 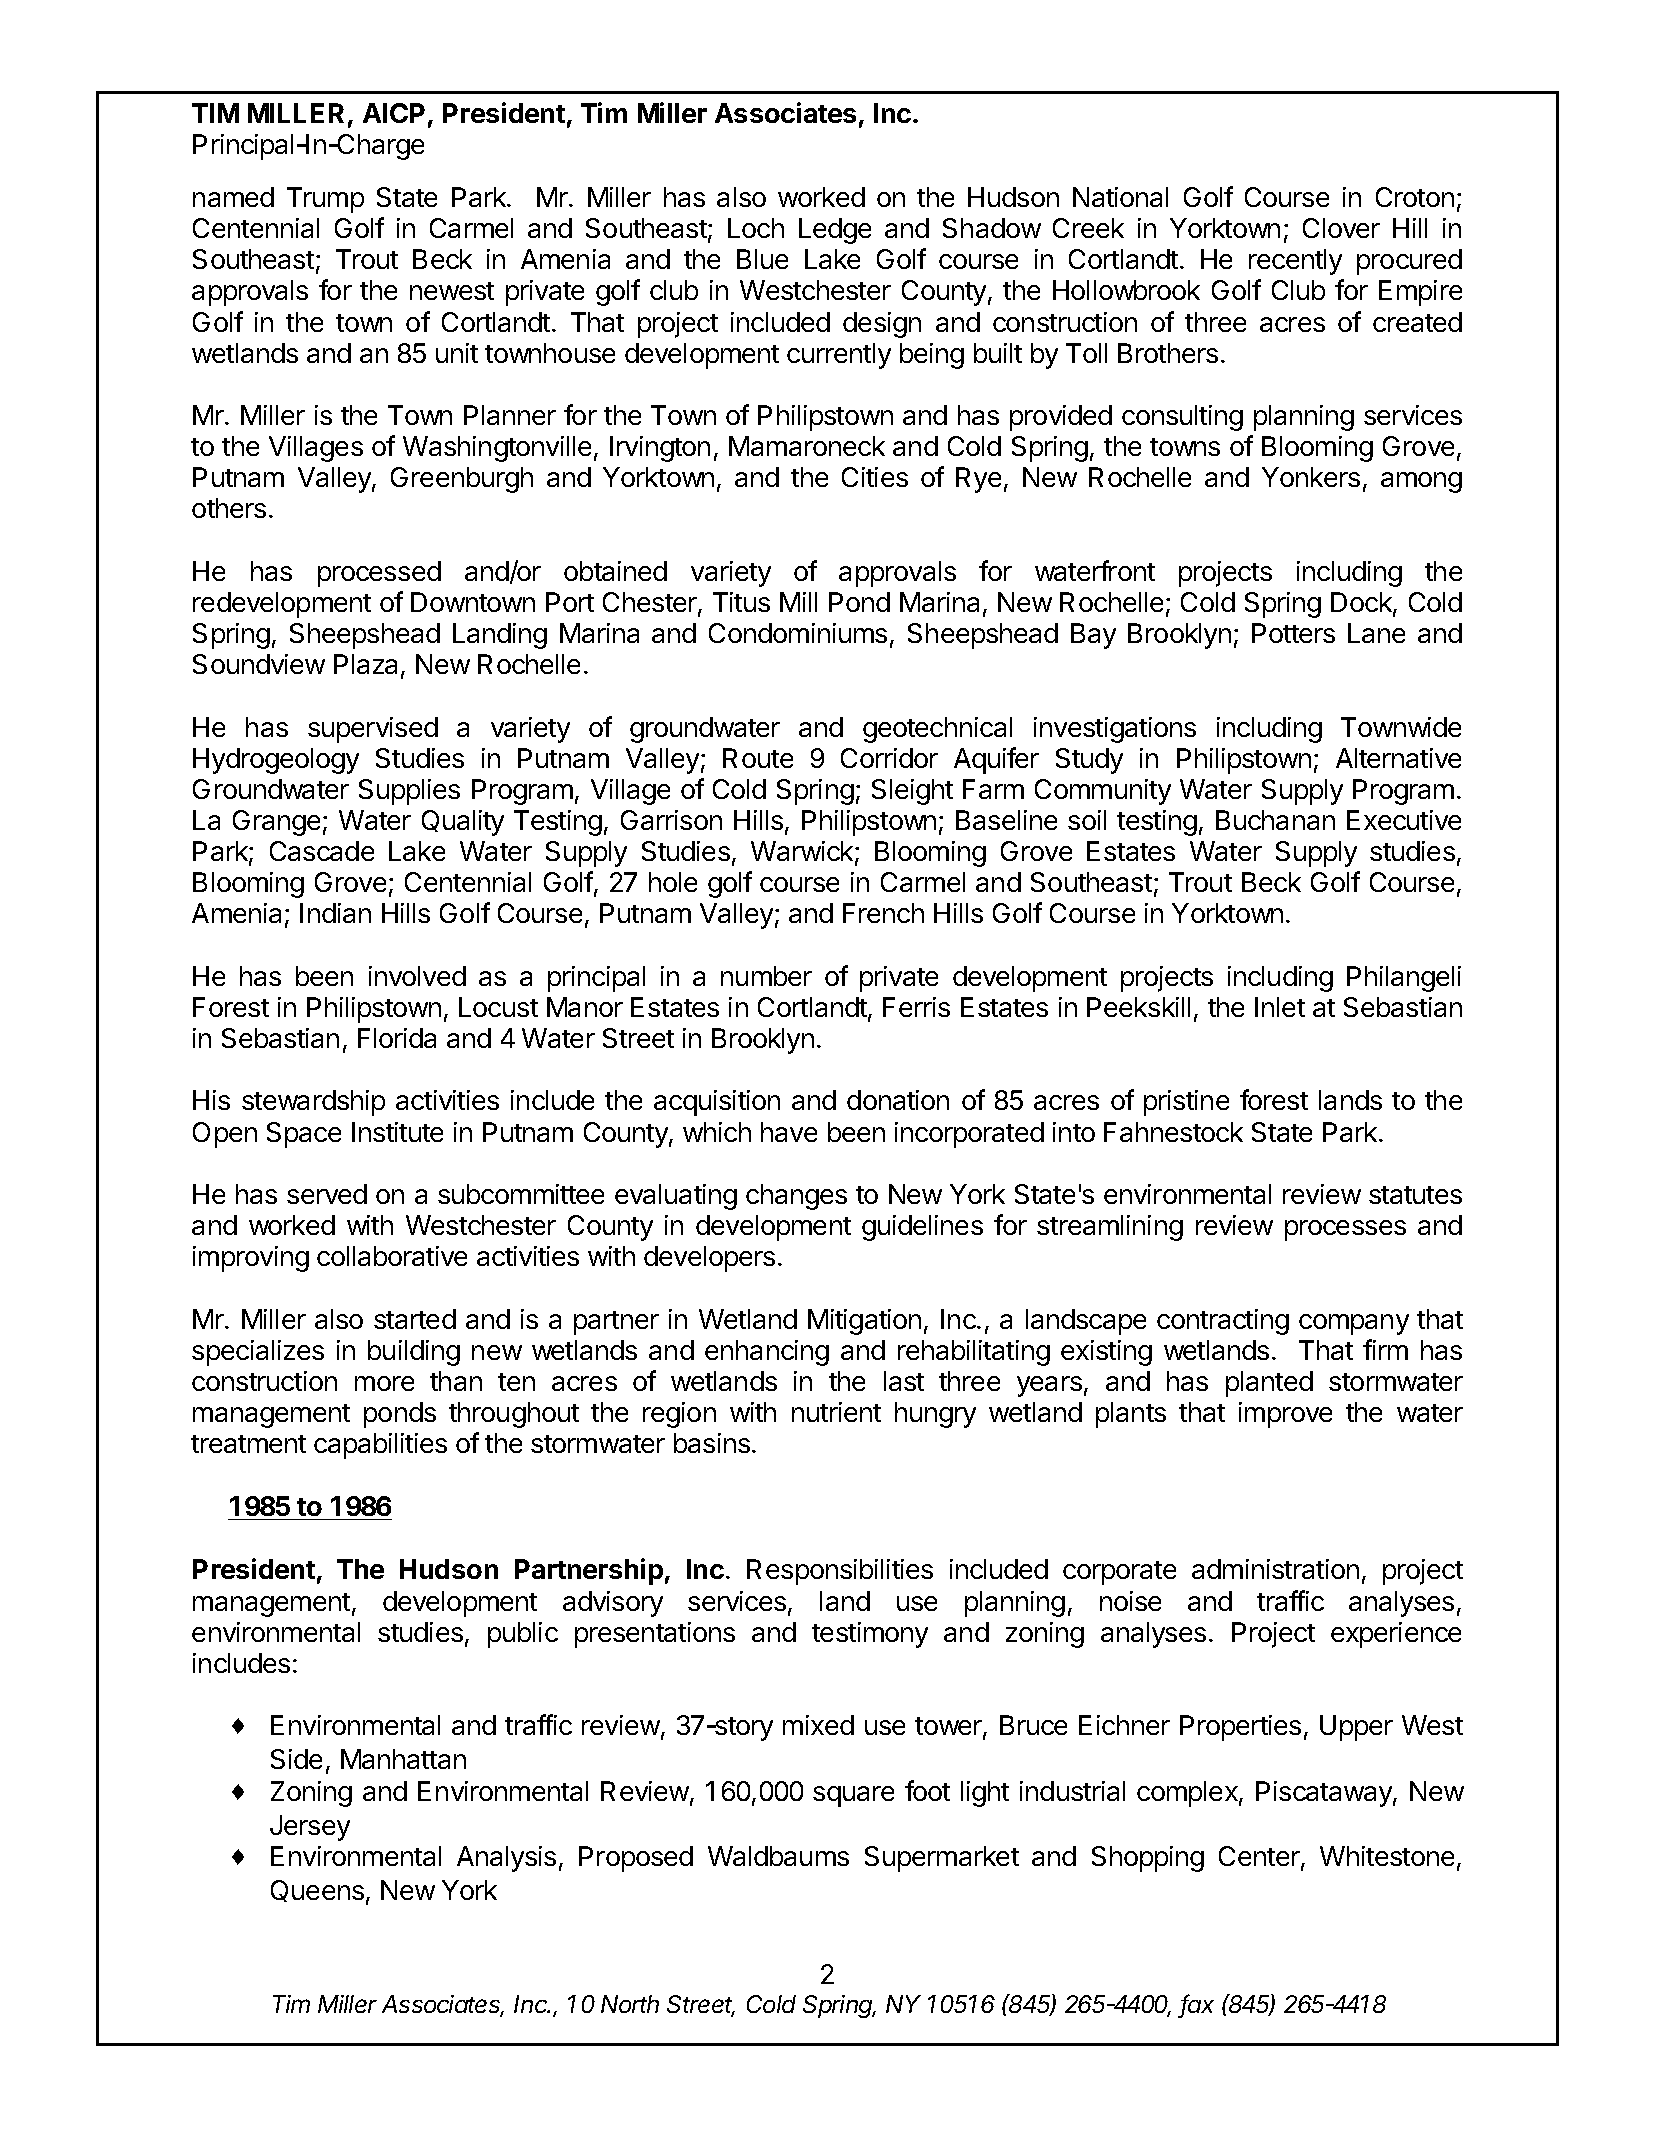 I want to click on recently, so click(x=1295, y=262).
